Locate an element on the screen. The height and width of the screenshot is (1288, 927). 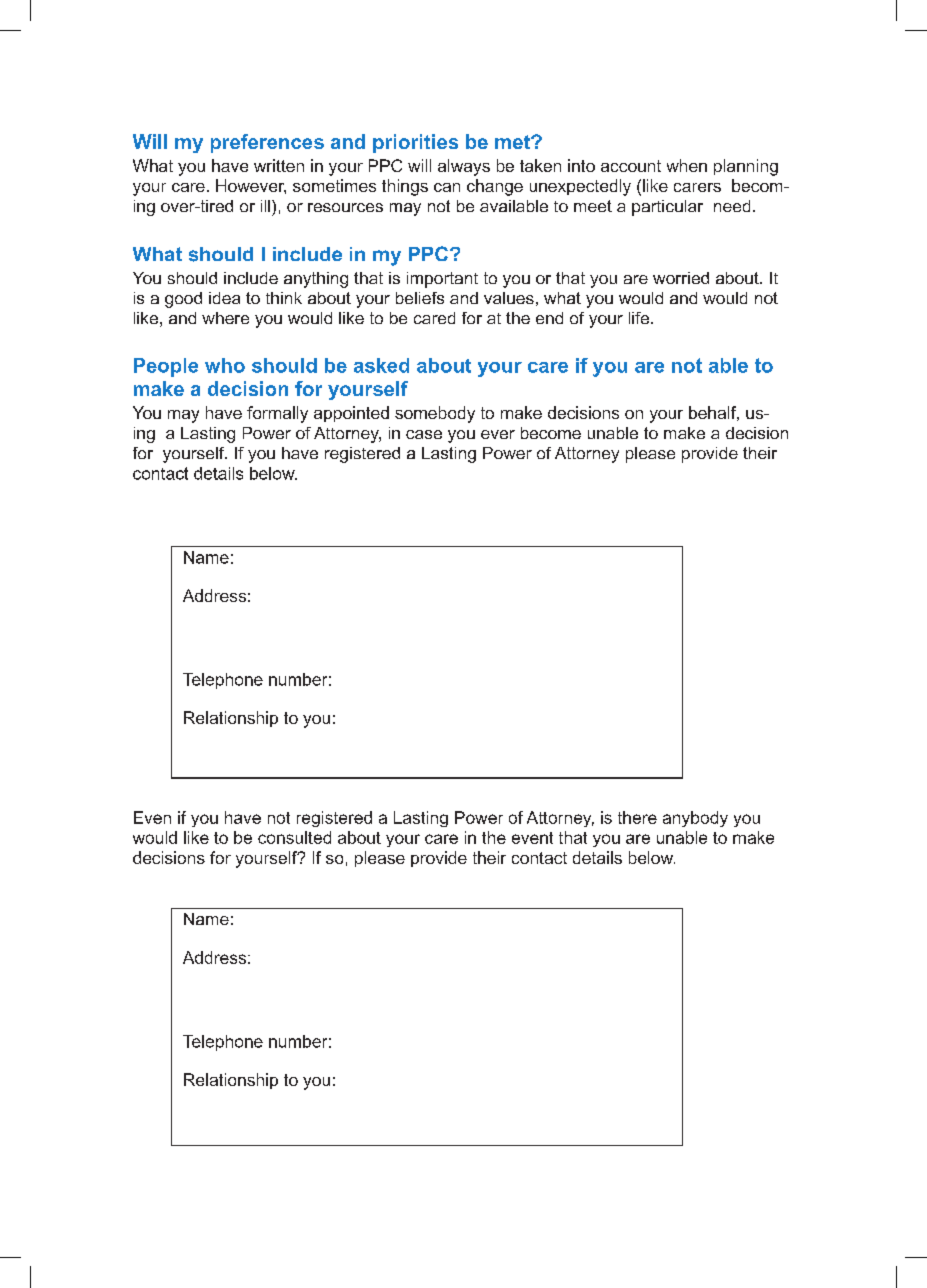
written is located at coordinates (279, 165).
